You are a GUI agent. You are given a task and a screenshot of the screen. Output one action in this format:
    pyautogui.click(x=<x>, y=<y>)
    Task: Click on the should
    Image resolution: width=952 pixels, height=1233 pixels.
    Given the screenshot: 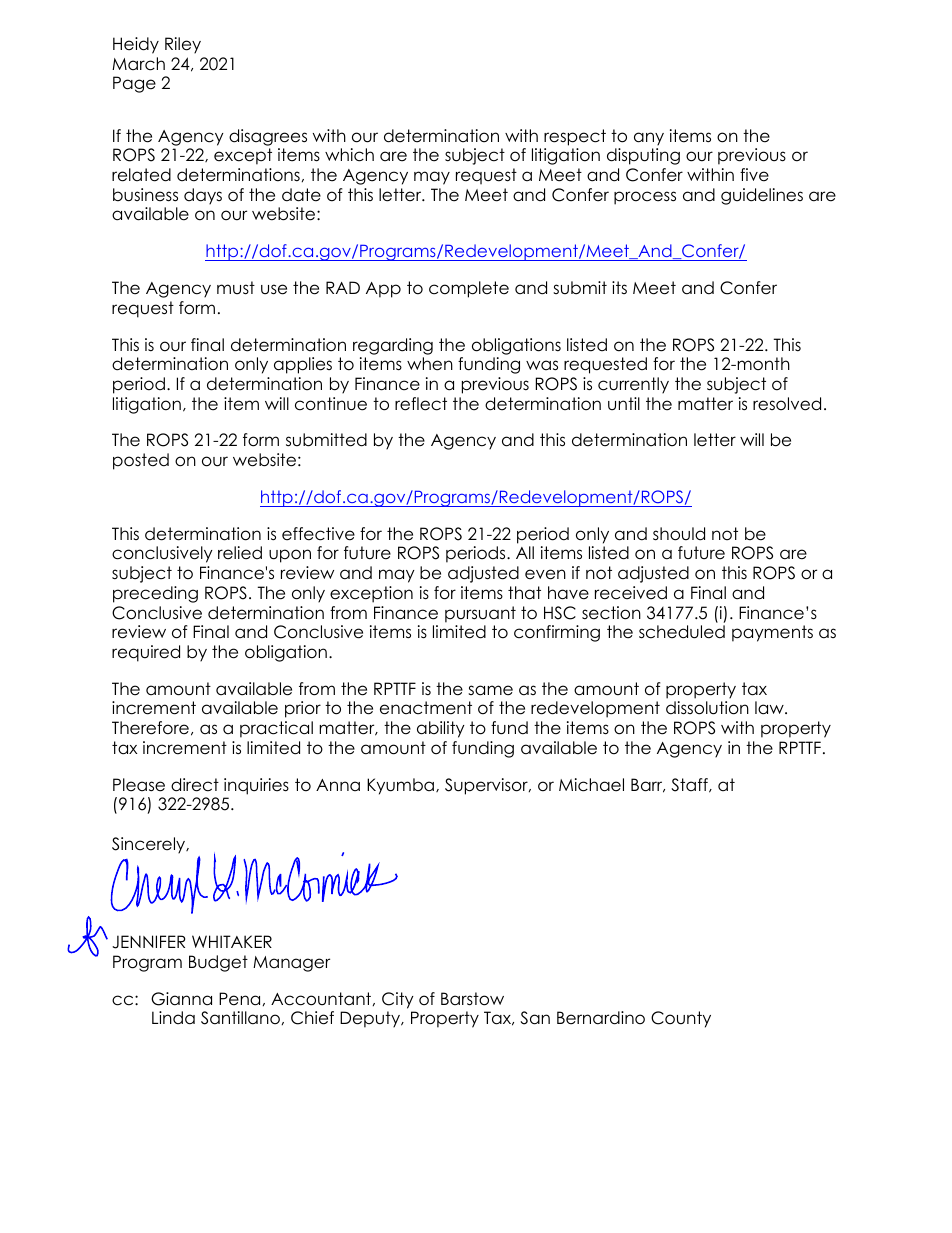 What is the action you would take?
    pyautogui.click(x=679, y=534)
